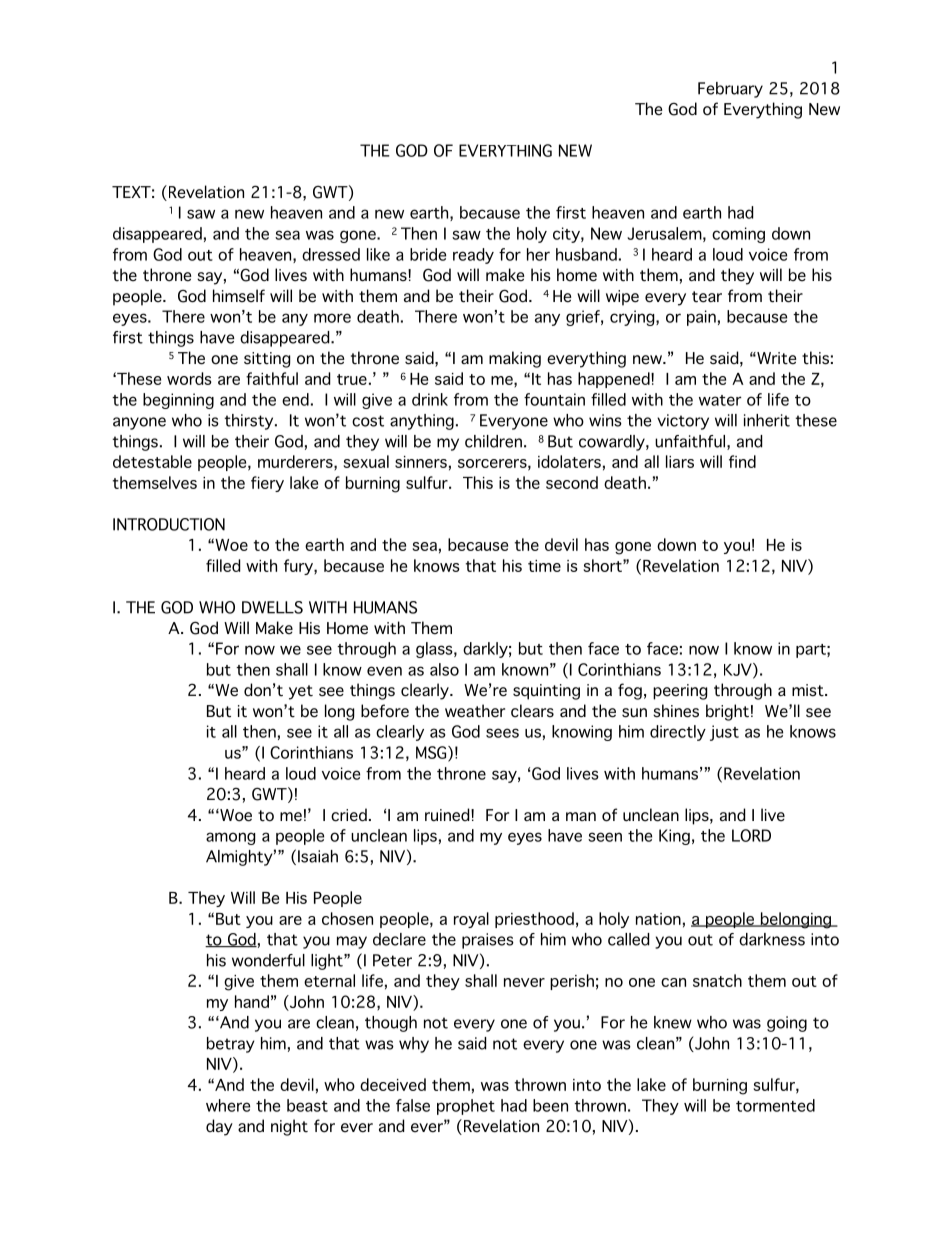  Describe the element at coordinates (473, 256) in the document. I see `ready` at that location.
